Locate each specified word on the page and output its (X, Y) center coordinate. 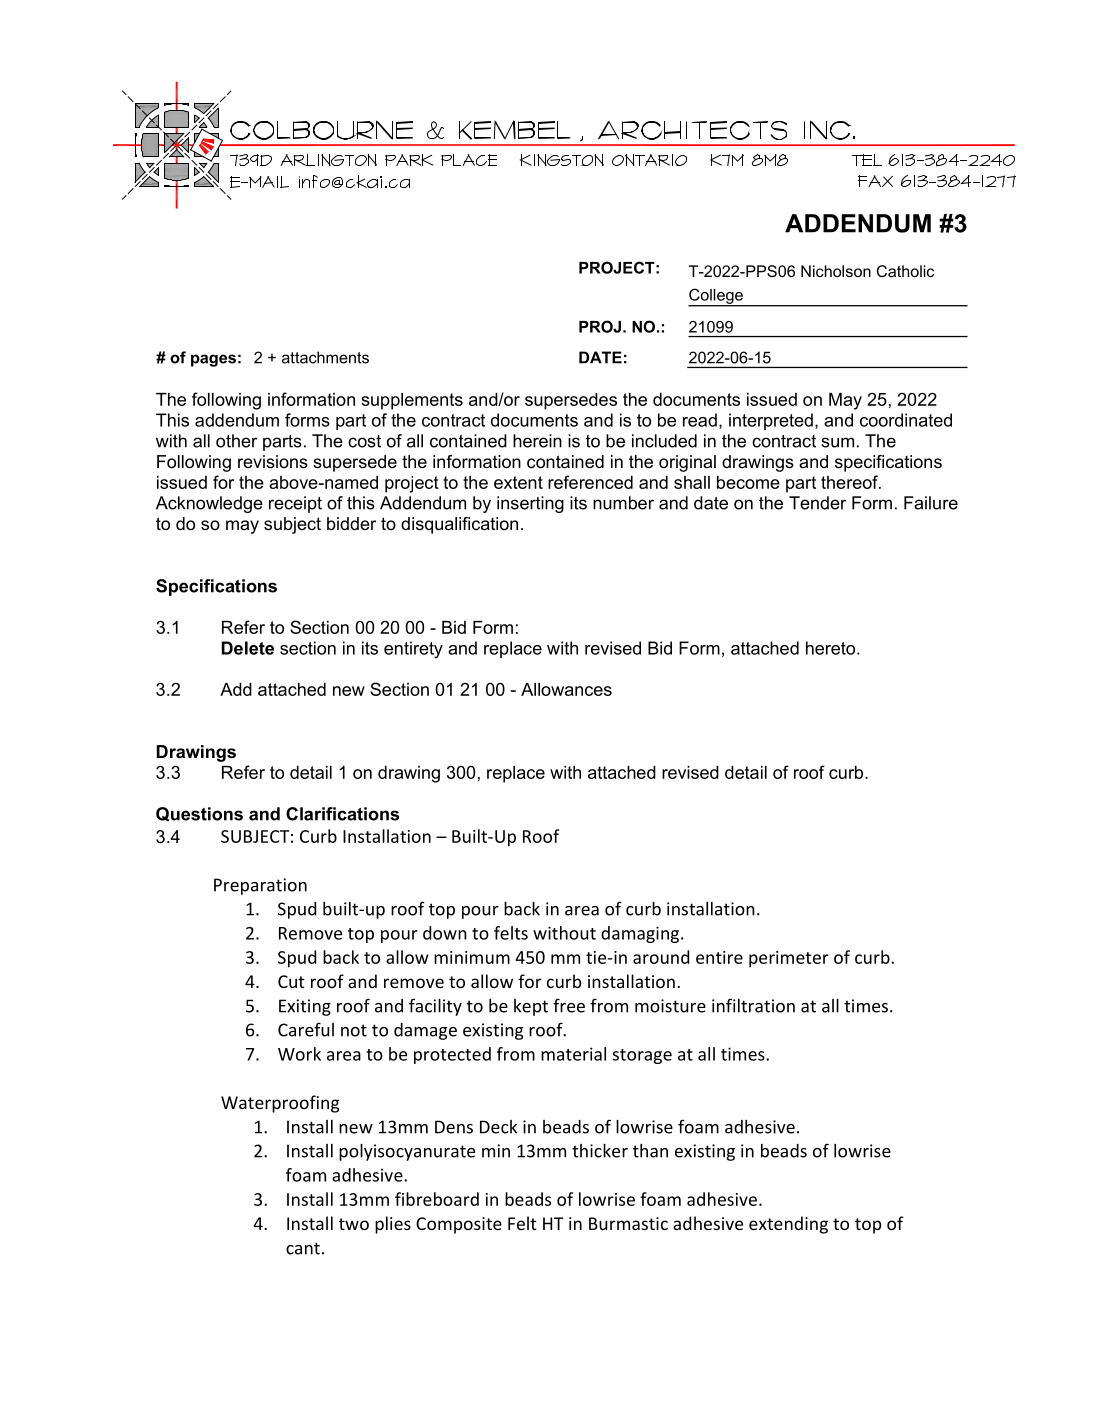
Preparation (260, 886)
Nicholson (836, 271)
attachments (325, 357)
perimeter (789, 959)
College (716, 297)
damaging (641, 934)
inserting (530, 504)
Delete (248, 648)
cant (303, 1248)
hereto (832, 648)
